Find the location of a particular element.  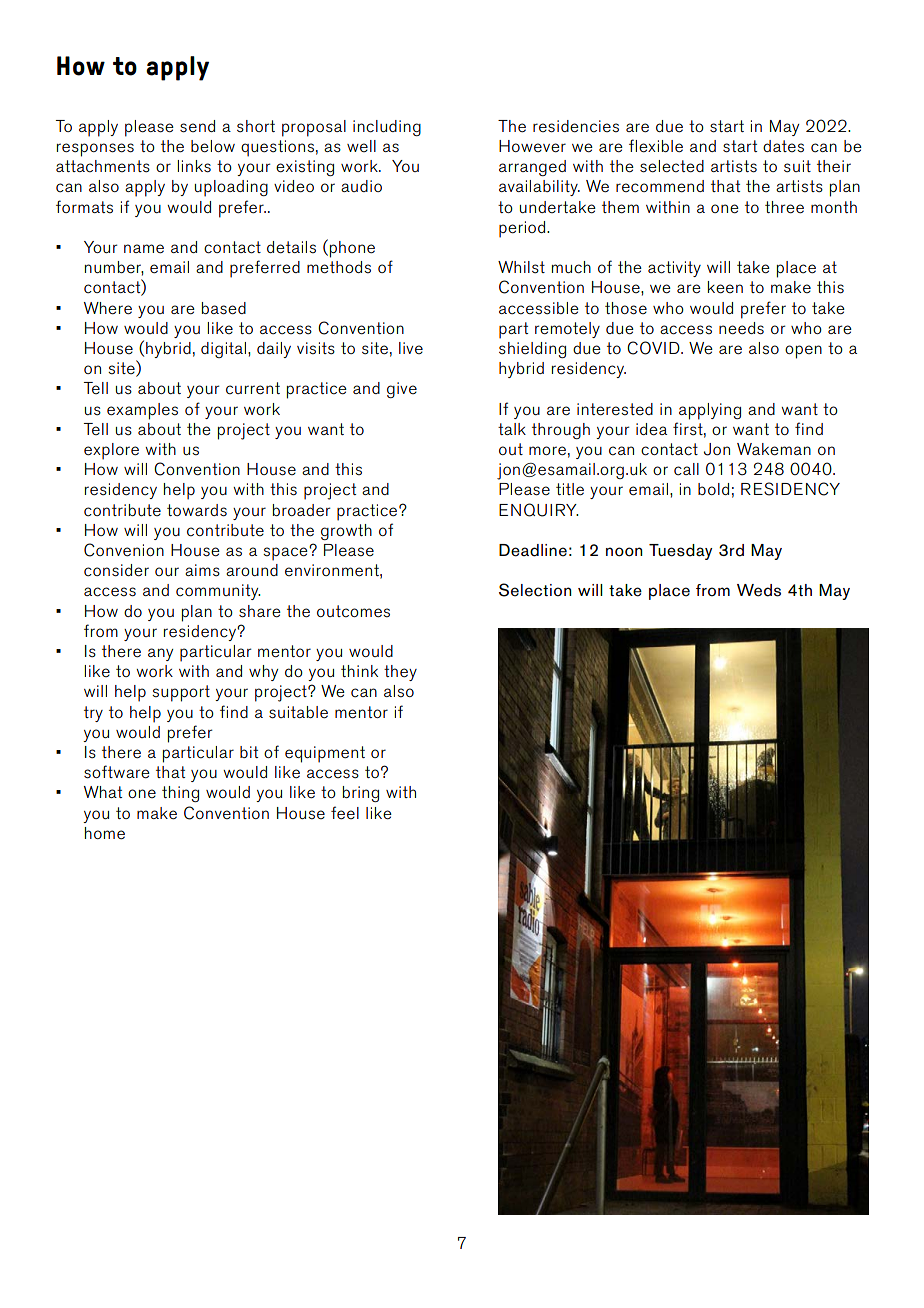

thing is located at coordinates (180, 794).
